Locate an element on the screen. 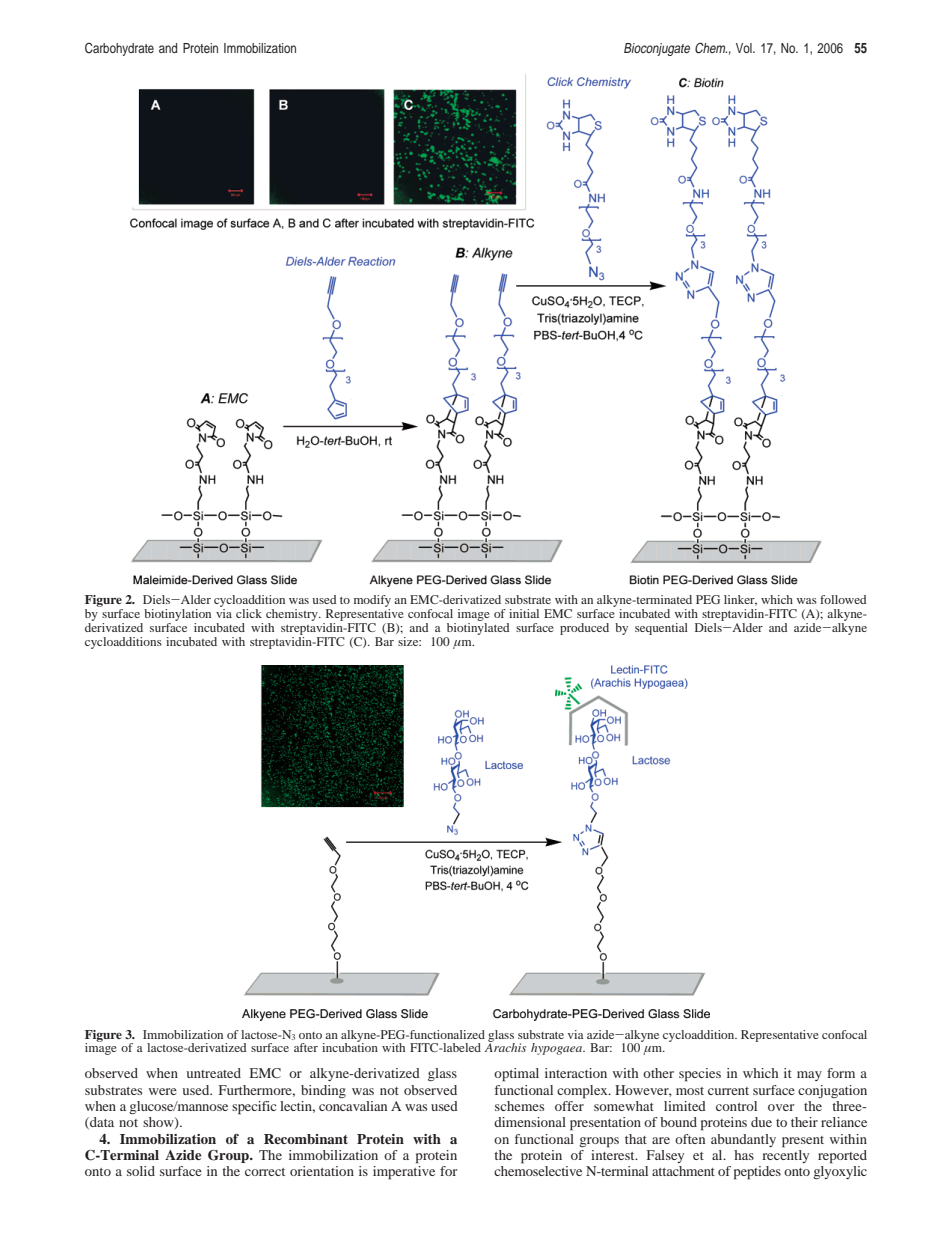 Image resolution: width=952 pixels, height=1233 pixels. sequential is located at coordinates (661, 629).
